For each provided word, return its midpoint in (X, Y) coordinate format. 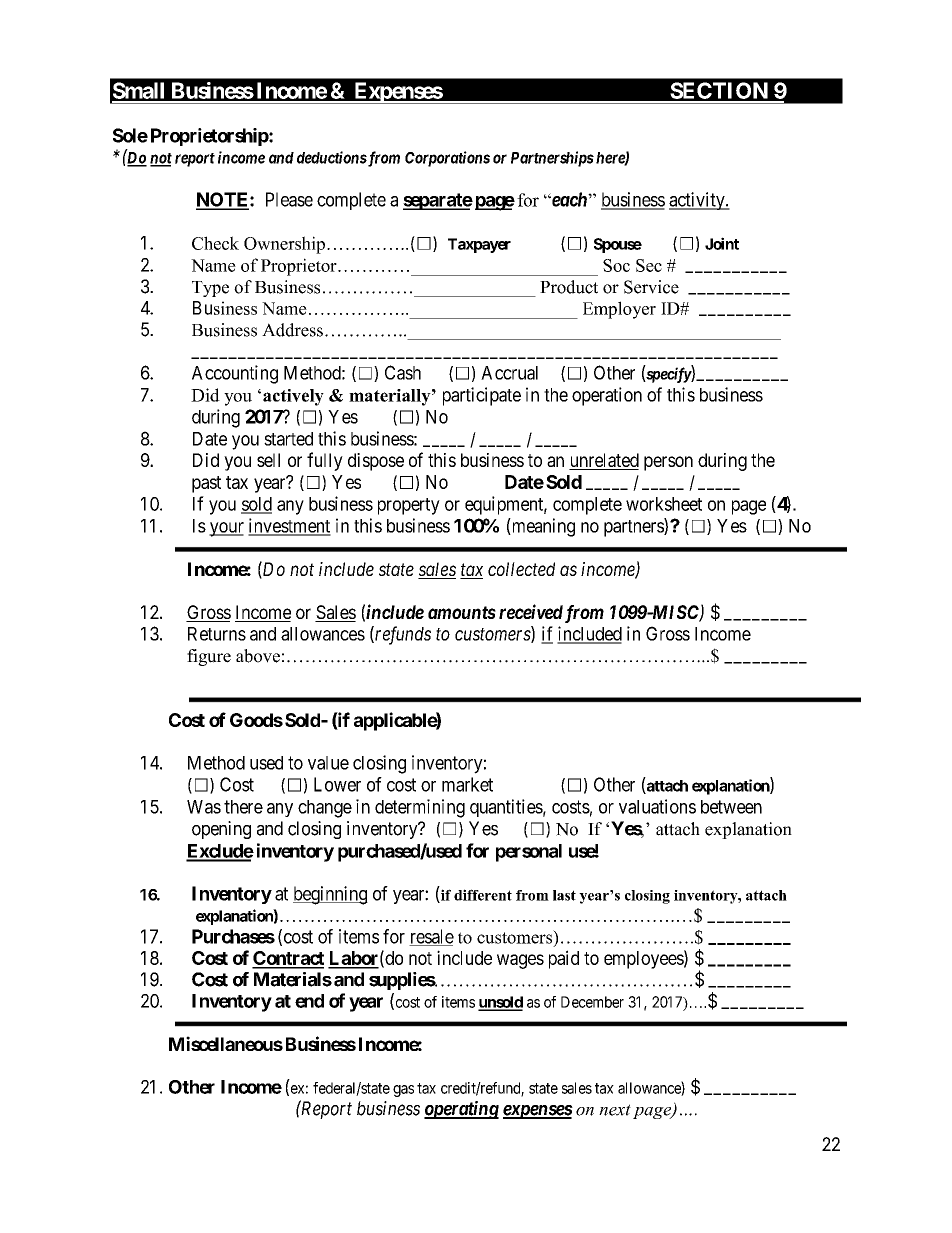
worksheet (664, 504)
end (309, 1001)
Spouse (618, 245)
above (258, 656)
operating (461, 1110)
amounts (462, 612)
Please (289, 199)
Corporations (447, 159)
